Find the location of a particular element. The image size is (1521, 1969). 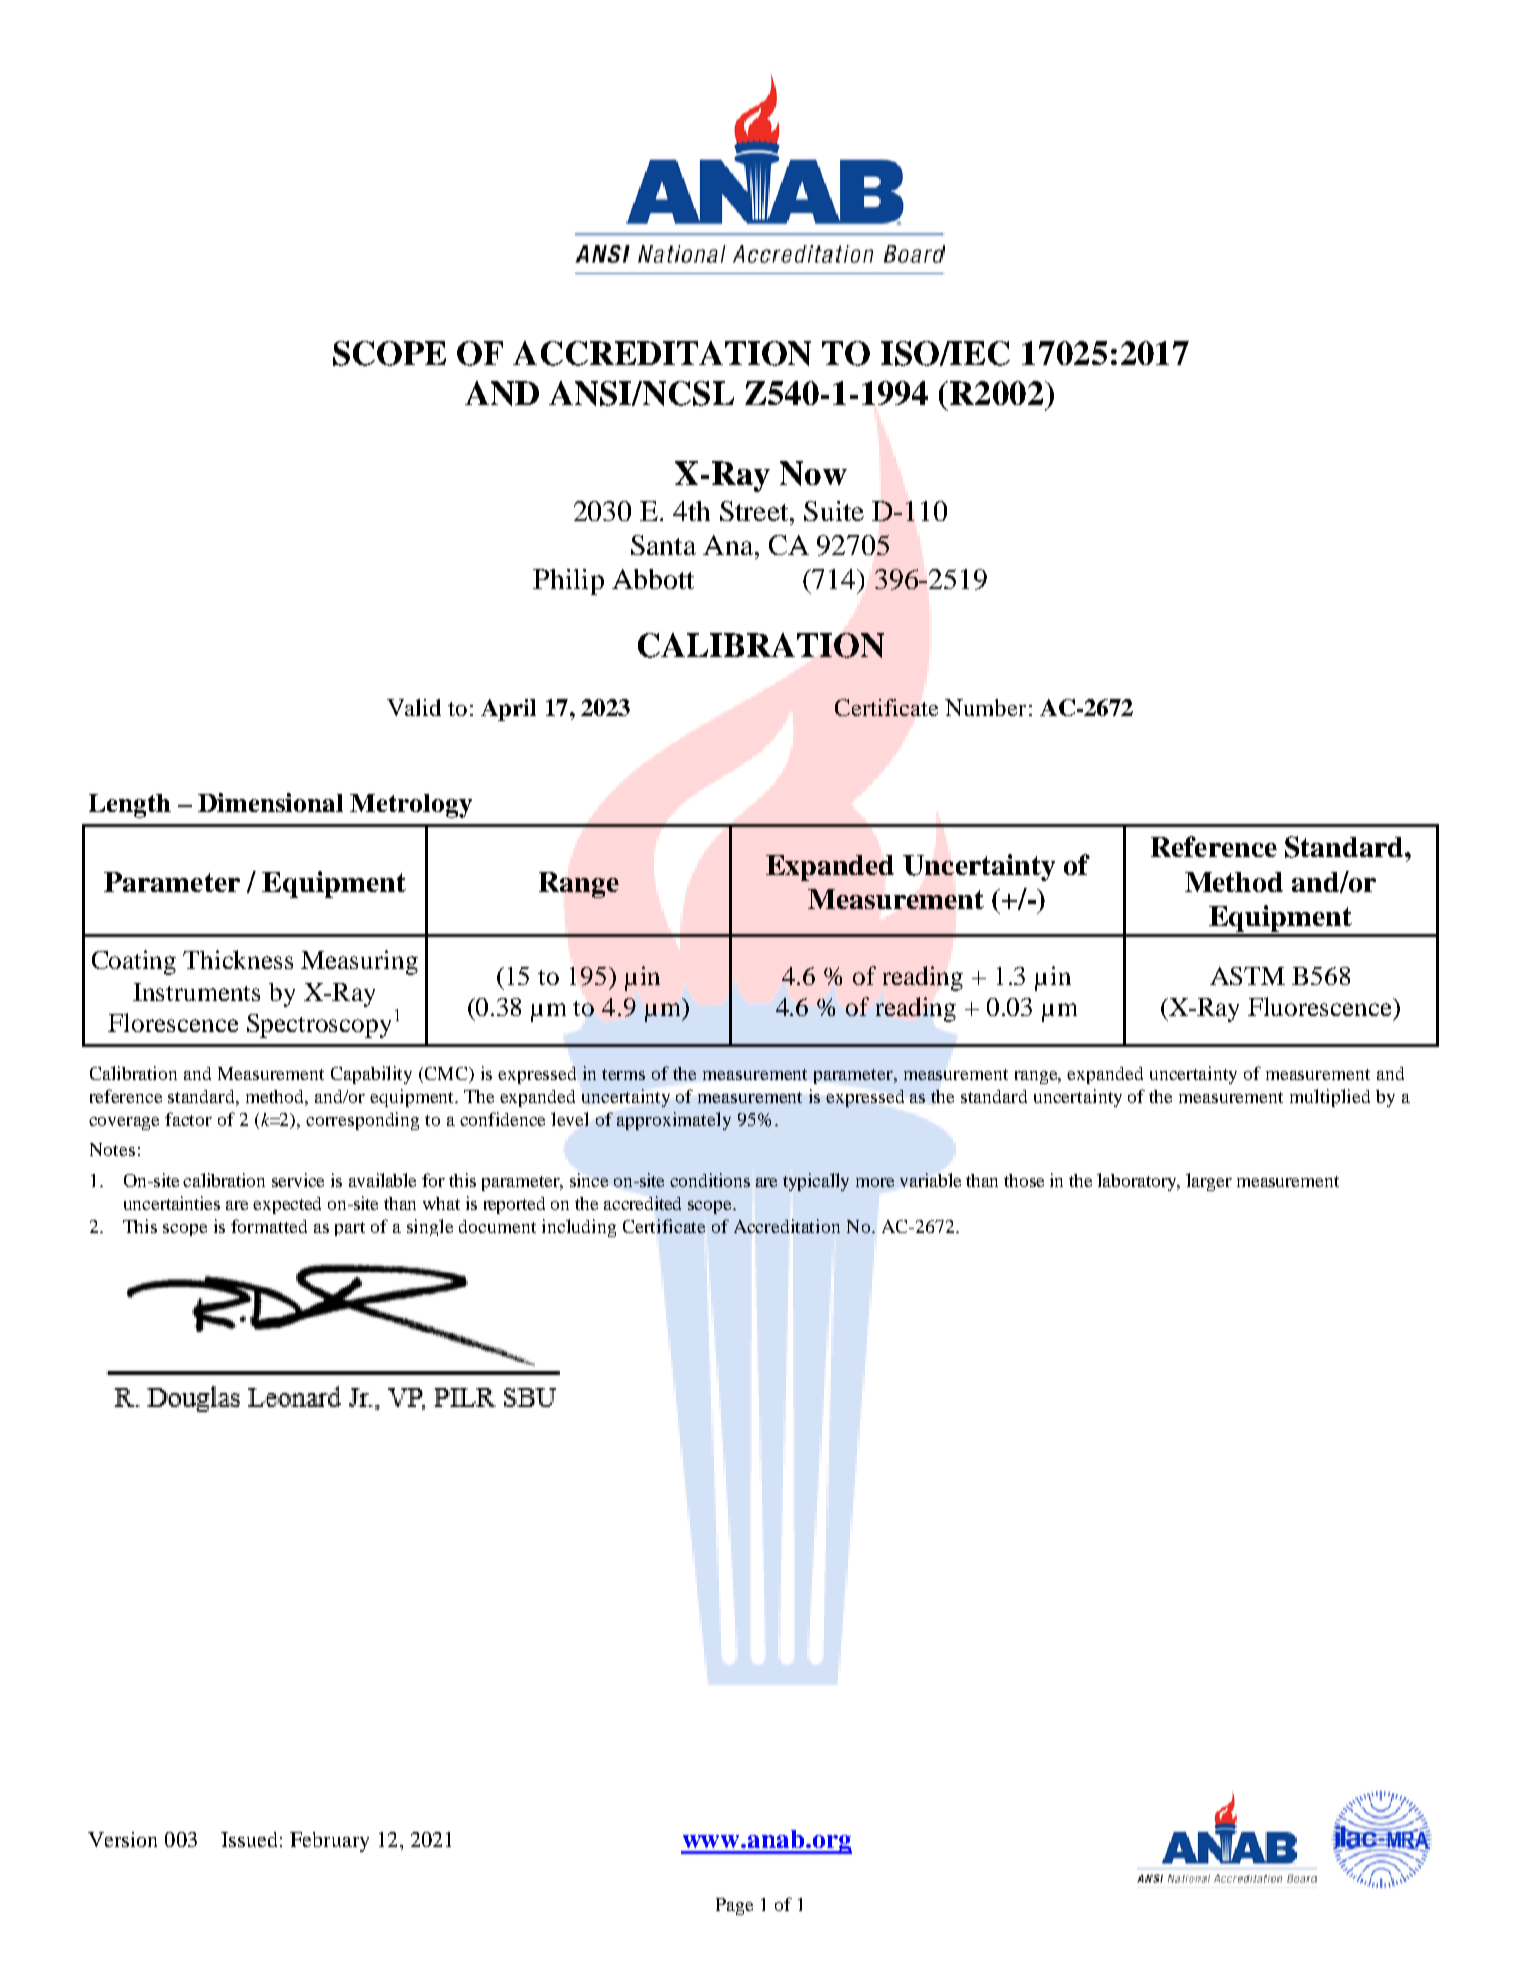

Metrology is located at coordinates (411, 806).
